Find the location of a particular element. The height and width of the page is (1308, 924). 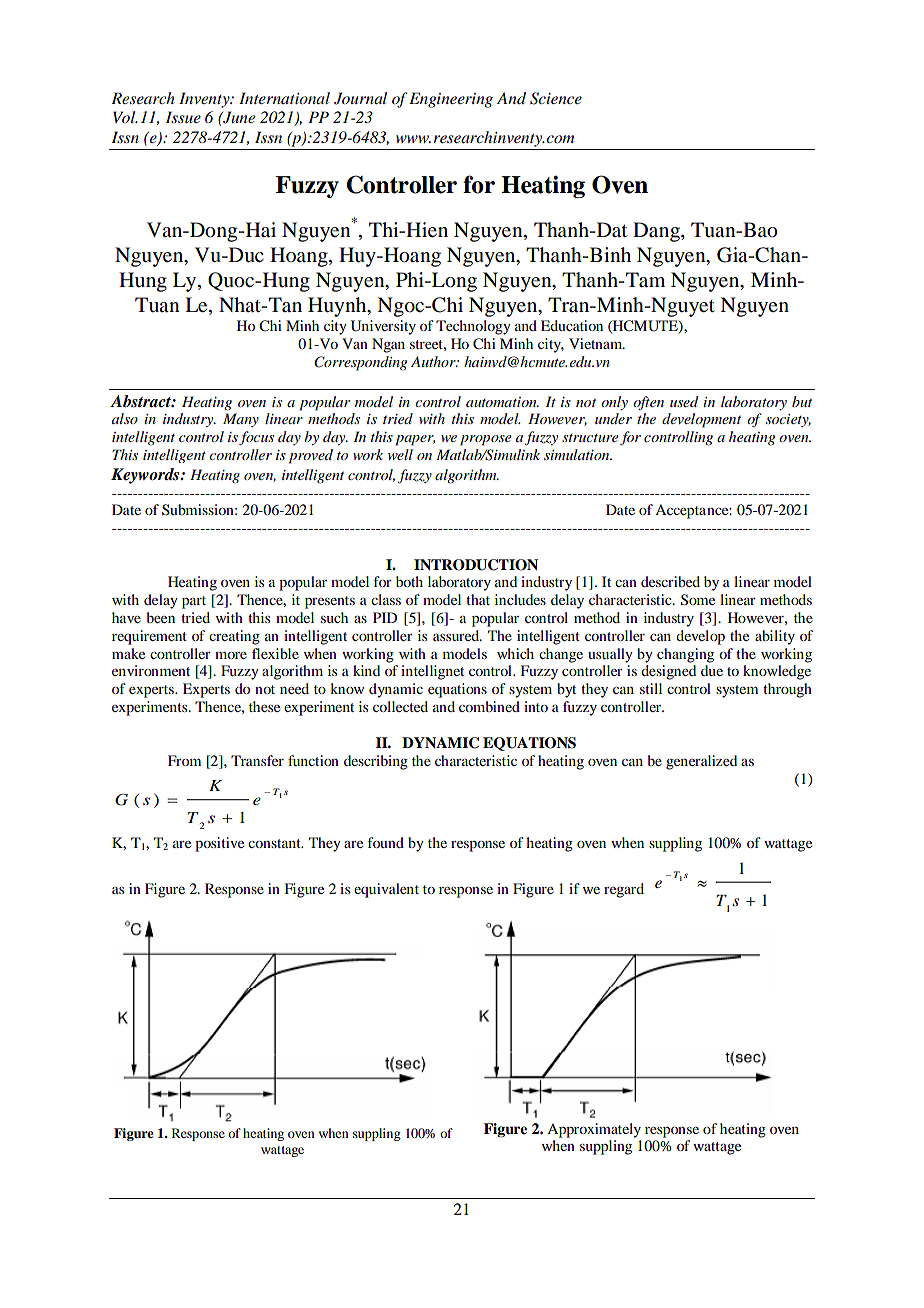

describing is located at coordinates (376, 762).
